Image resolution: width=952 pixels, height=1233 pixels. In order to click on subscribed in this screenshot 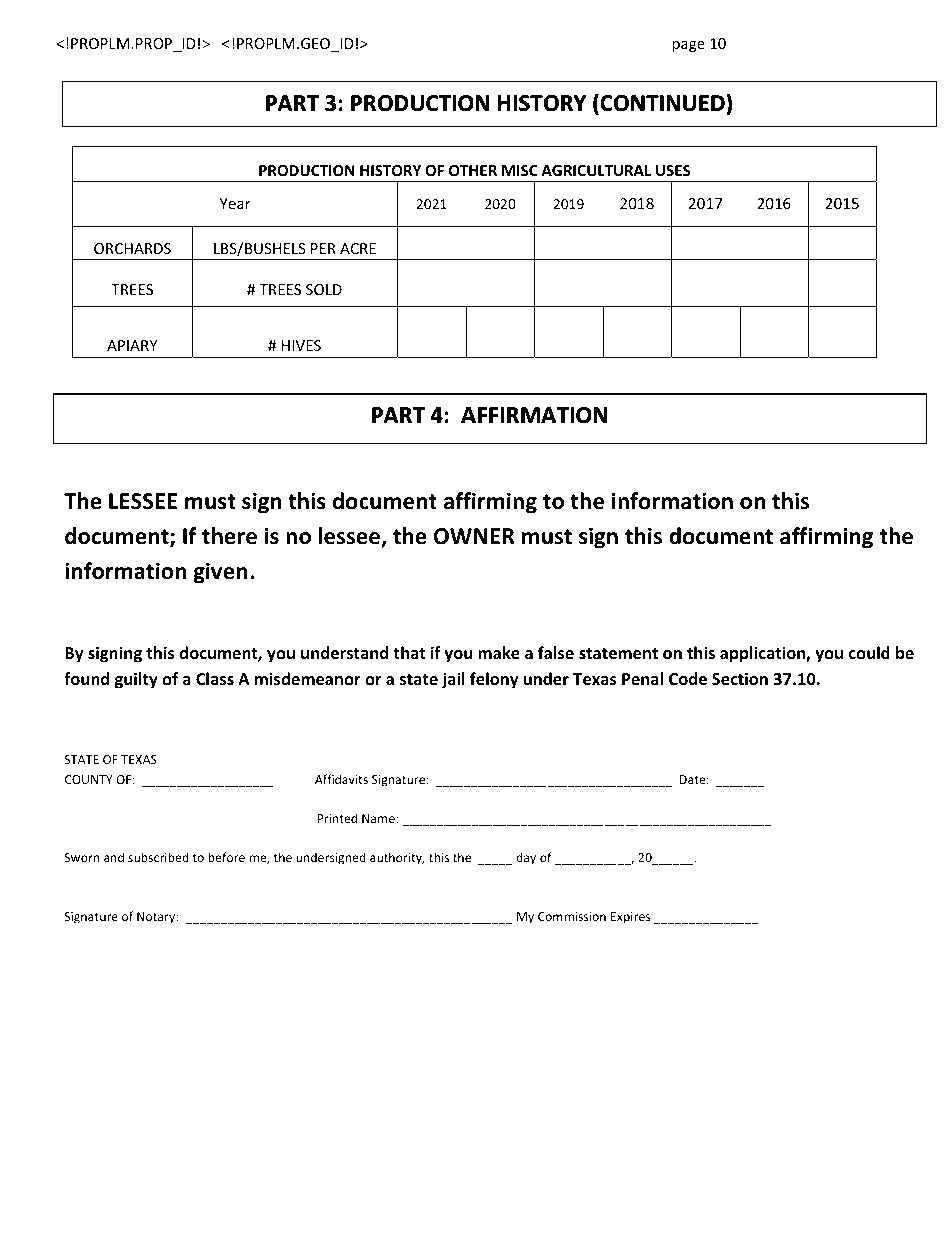, I will do `click(158, 857)`.
